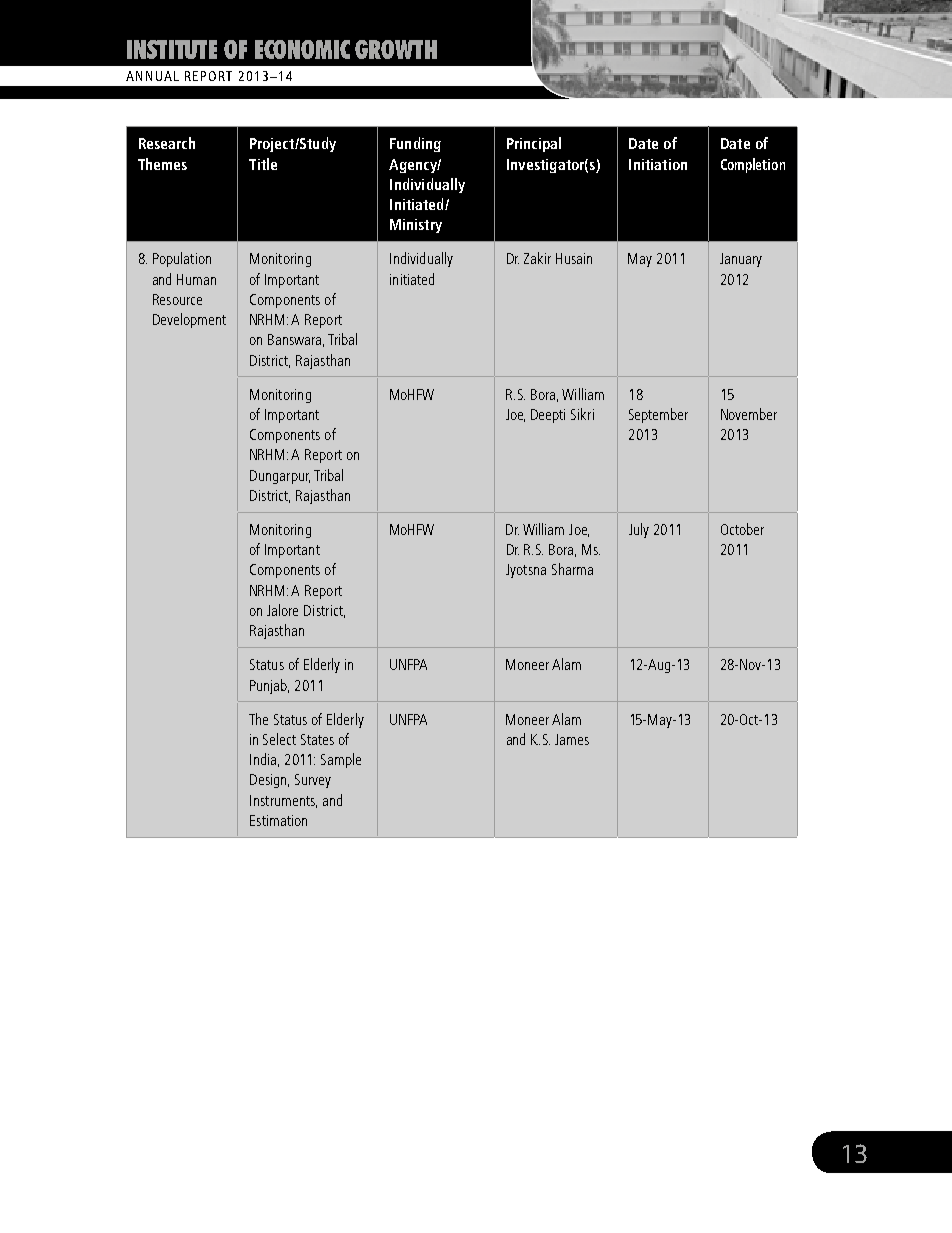 The height and width of the document is (1233, 952). What do you see at coordinates (182, 259) in the document?
I see `Population` at bounding box center [182, 259].
